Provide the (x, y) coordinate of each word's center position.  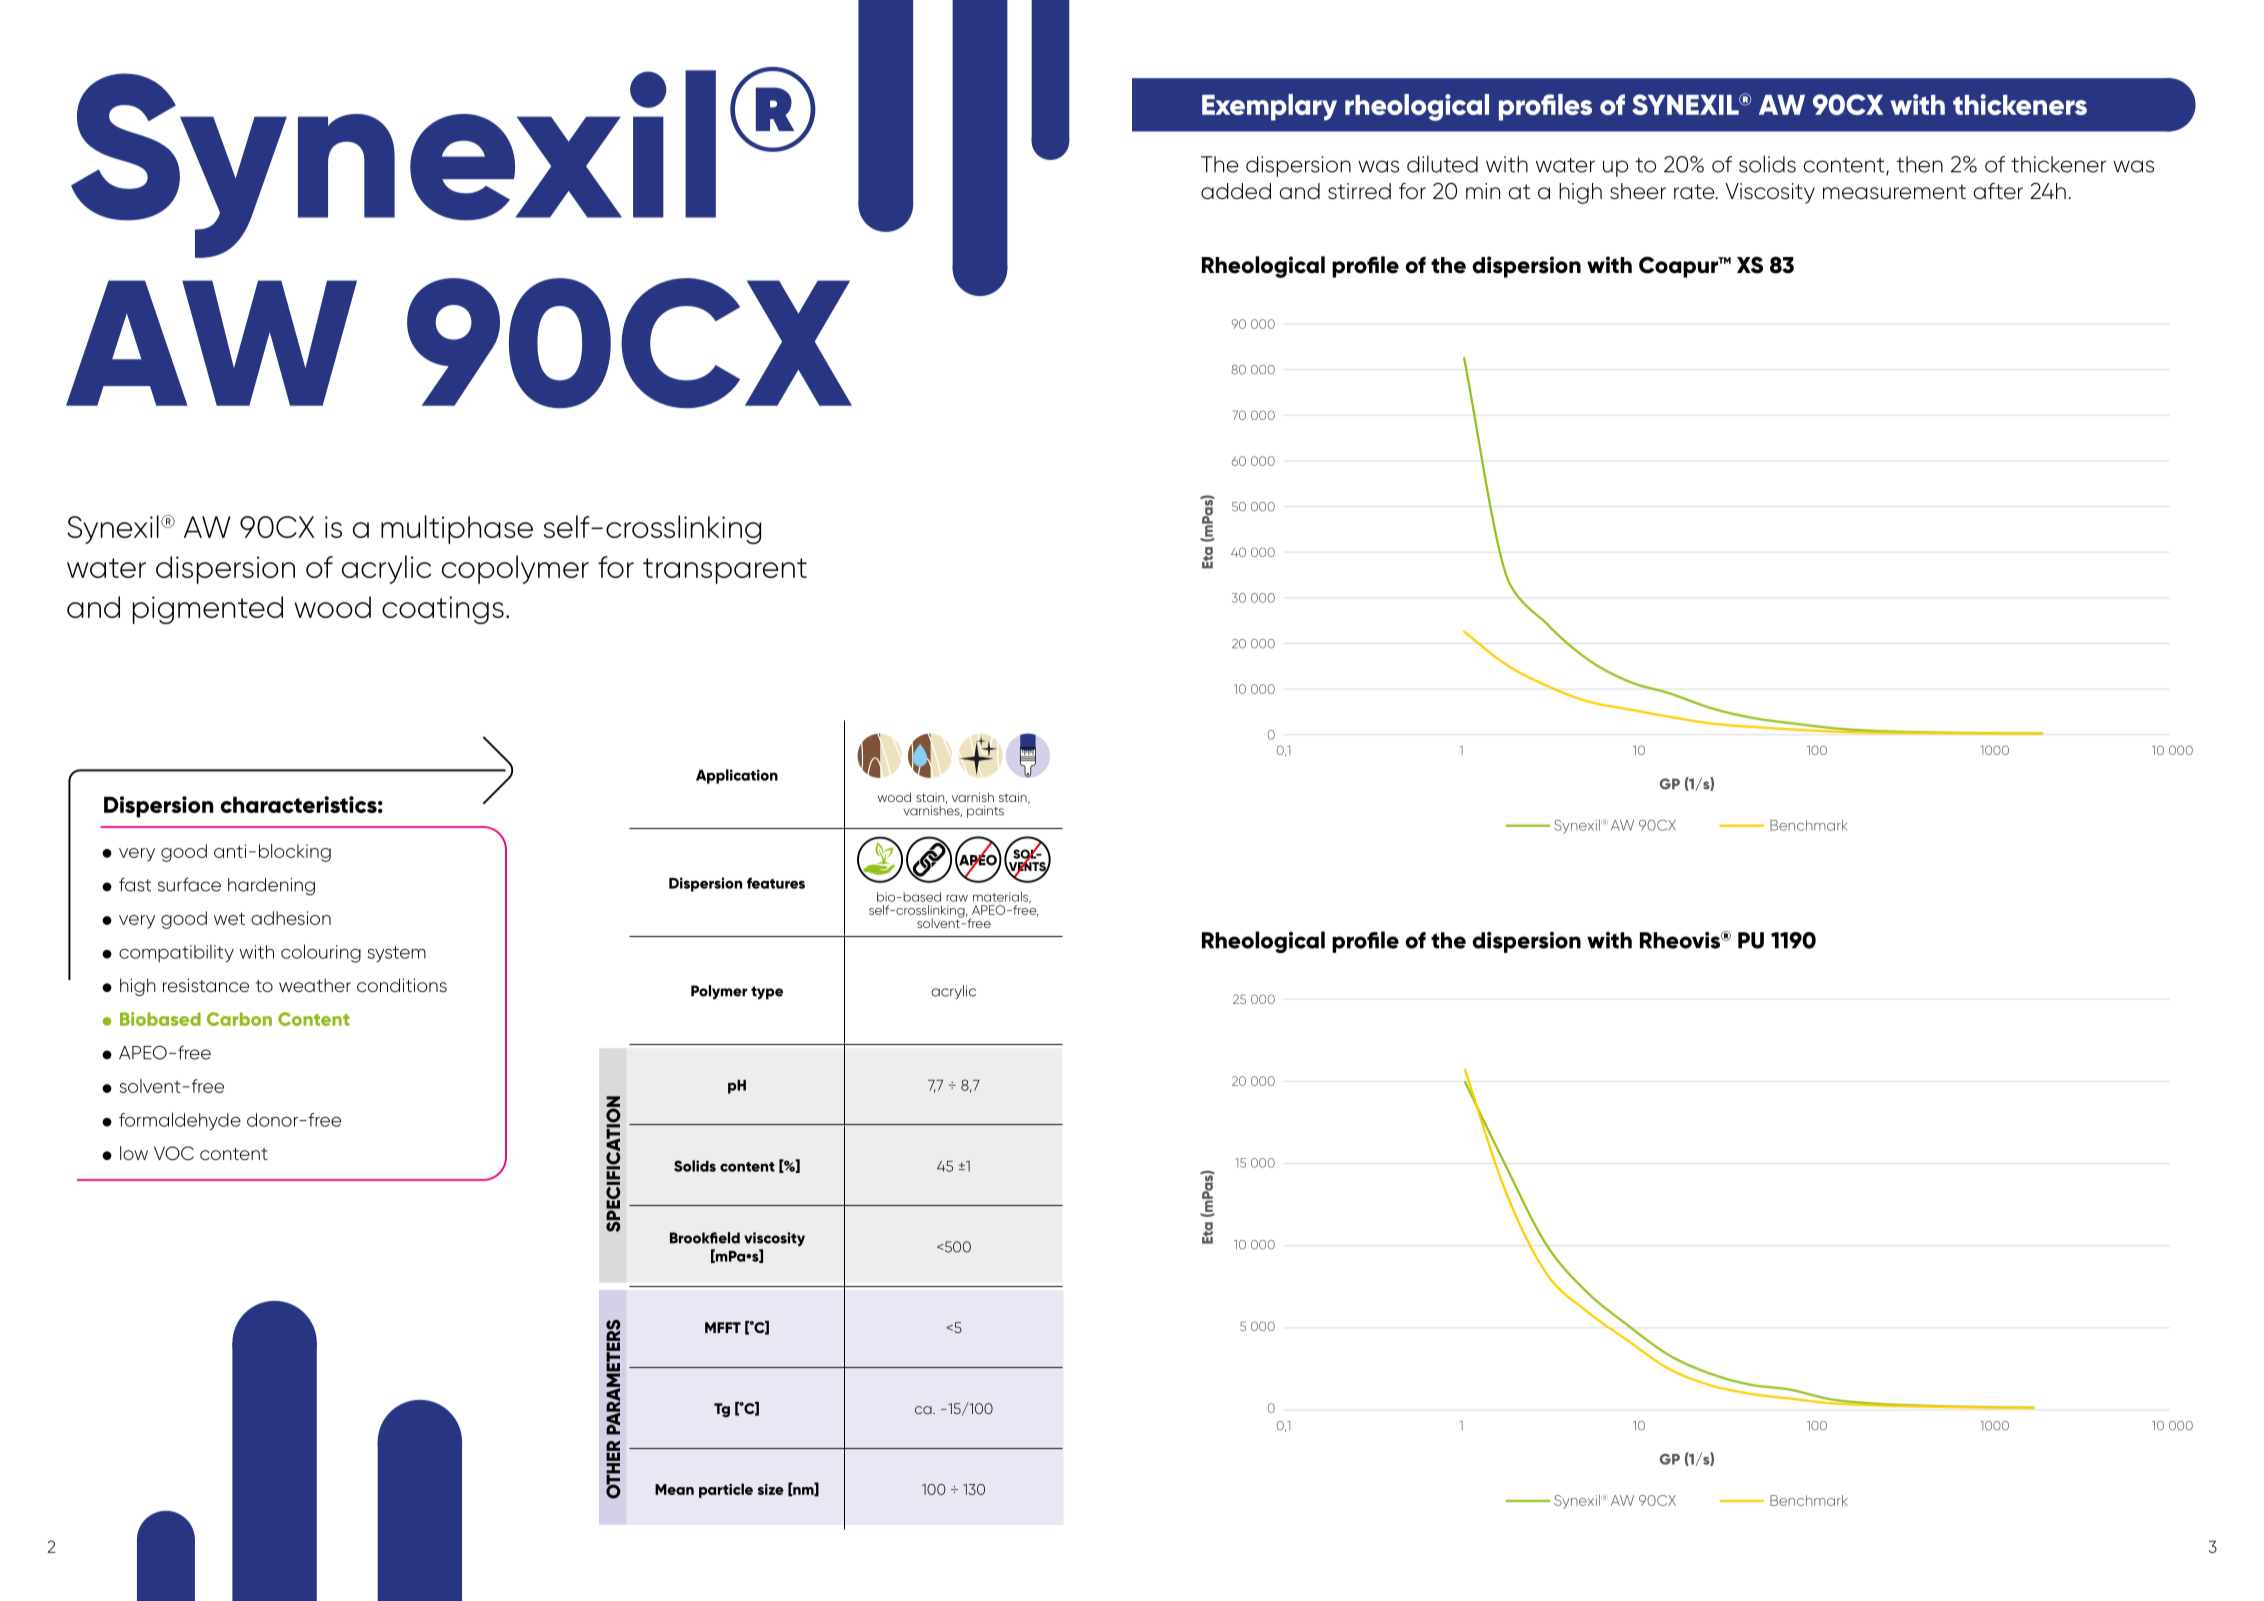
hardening (271, 887)
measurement (1894, 192)
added (1236, 191)
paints (985, 812)
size (771, 1489)
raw (957, 898)
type (767, 993)
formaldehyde (180, 1121)
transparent (725, 571)
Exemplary (1269, 107)
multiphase (457, 529)
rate (1695, 192)
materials (1002, 898)
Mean (674, 1489)
